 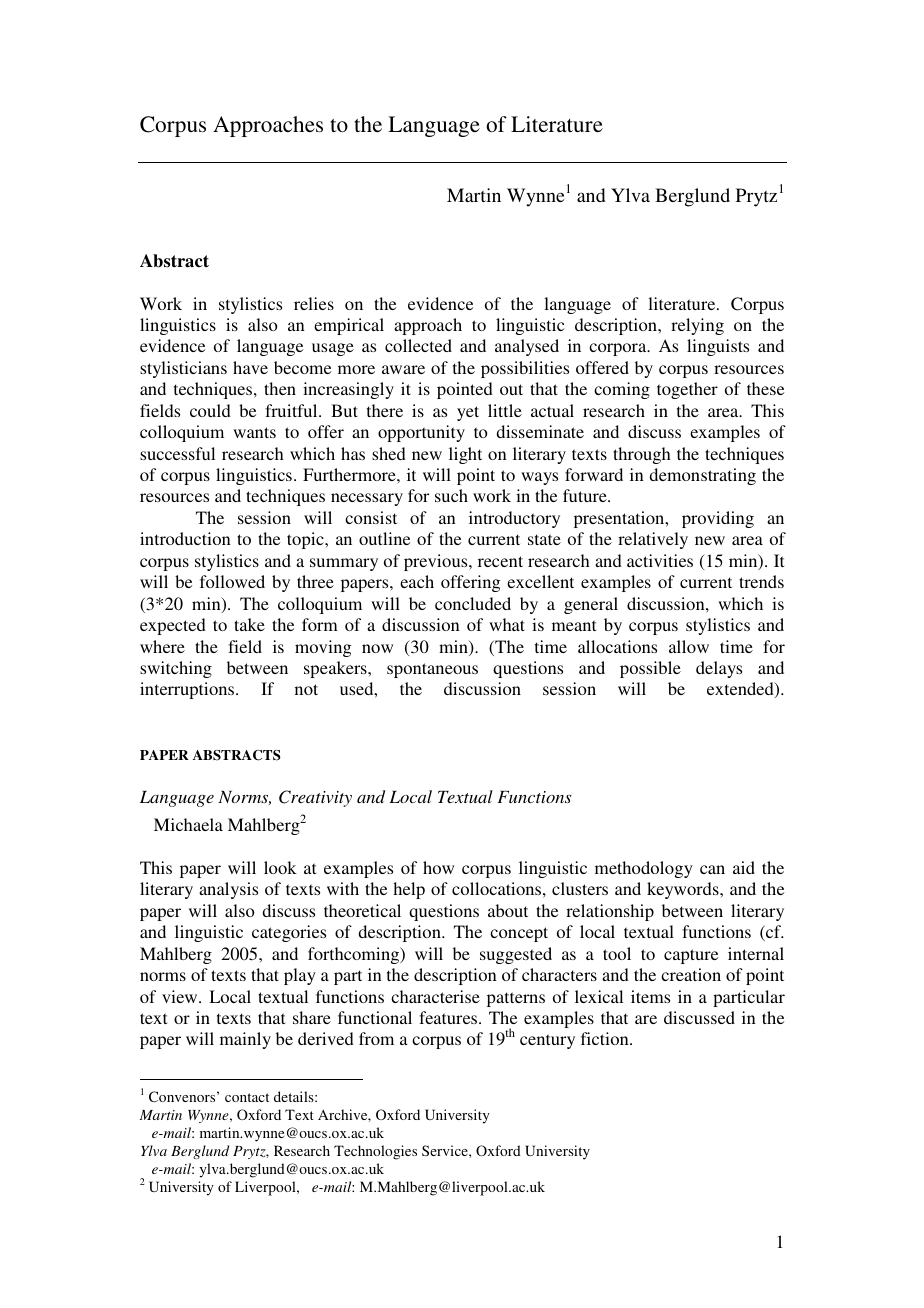 I want to click on contact, so click(x=247, y=1097).
